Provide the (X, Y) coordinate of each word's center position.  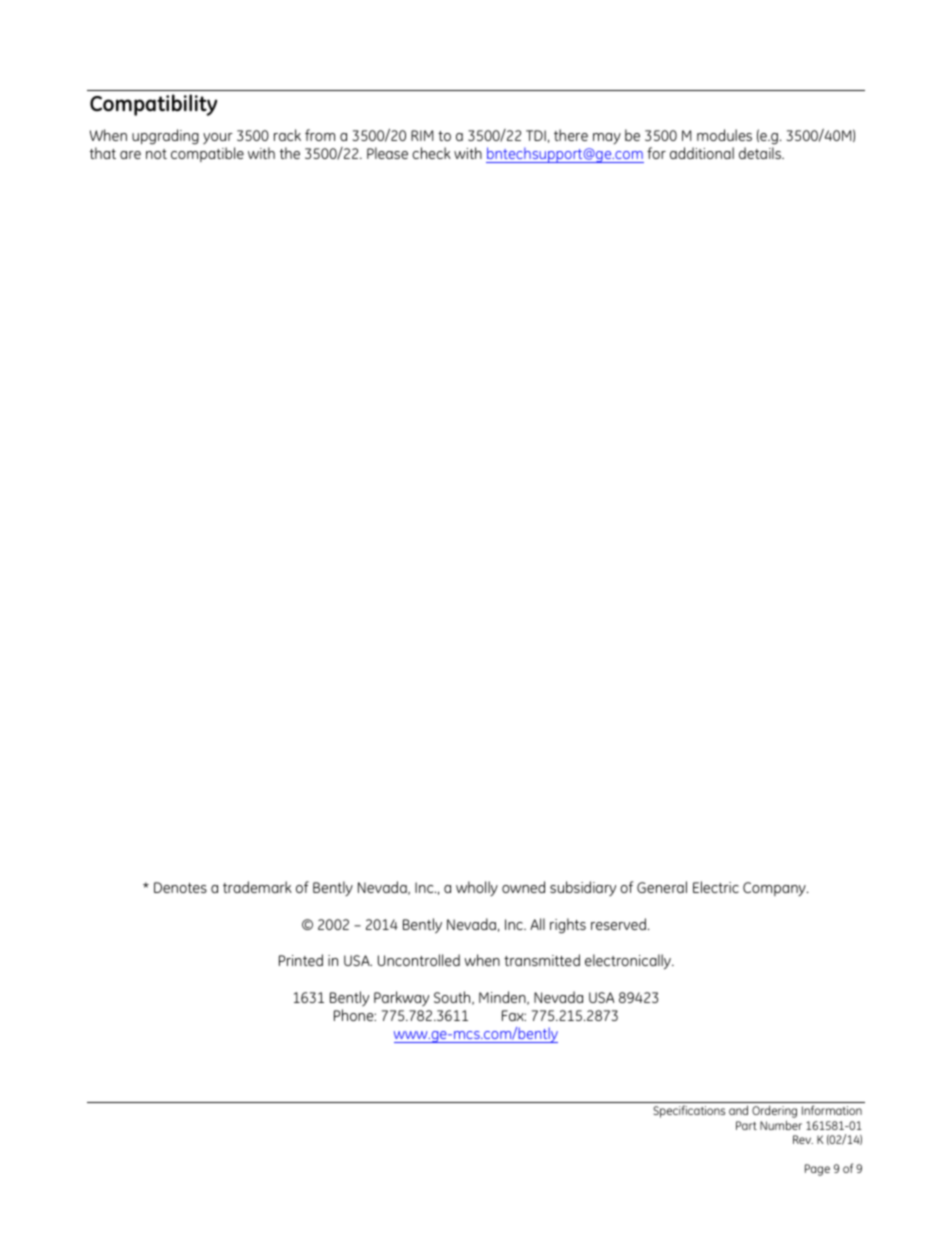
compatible (207, 154)
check (431, 153)
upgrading (165, 137)
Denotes (180, 887)
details (761, 153)
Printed (301, 960)
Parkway (401, 998)
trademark (257, 887)
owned (523, 887)
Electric (716, 887)
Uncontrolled (419, 960)
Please (387, 153)
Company (775, 889)
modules (724, 135)
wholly (477, 888)
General (662, 887)
